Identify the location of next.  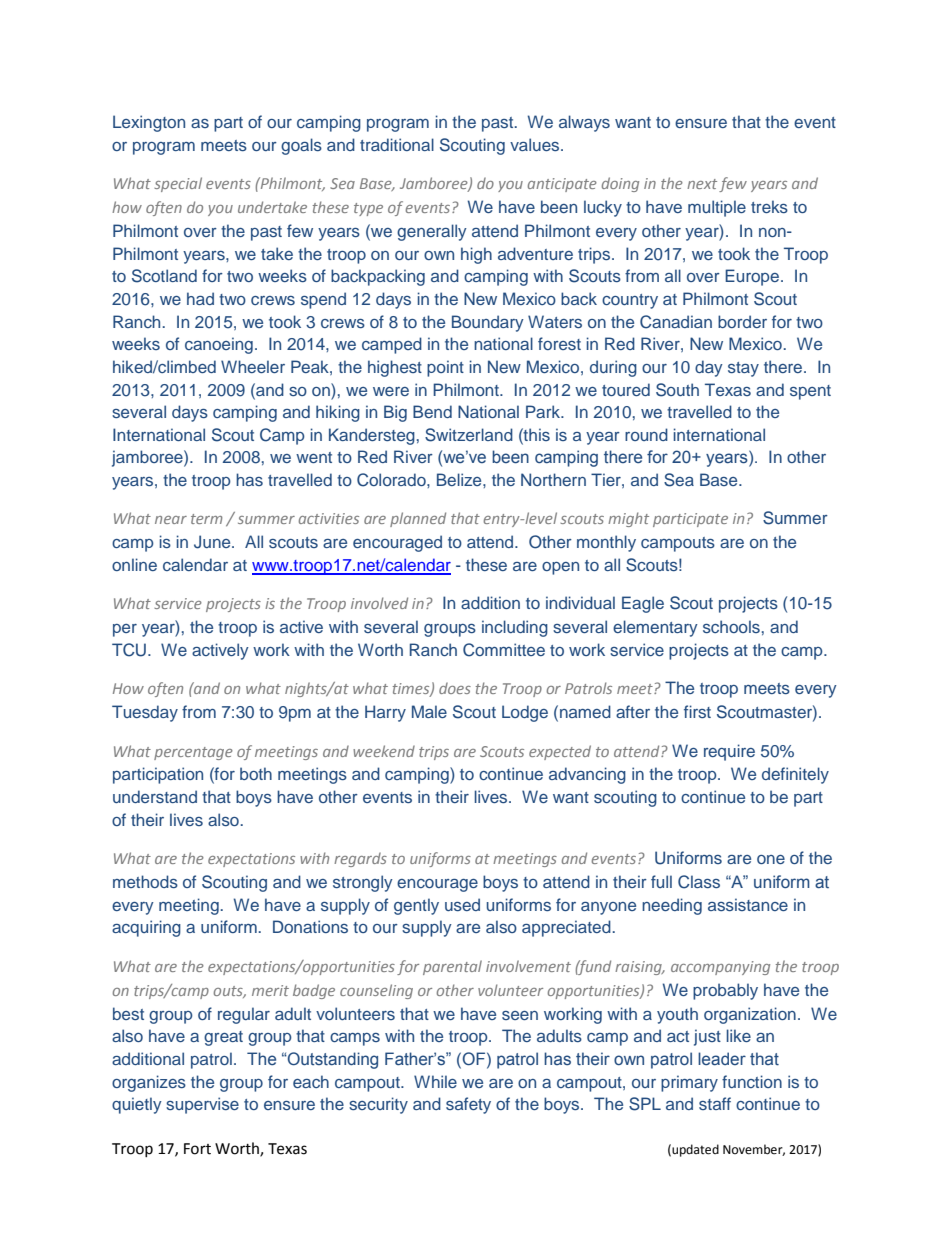
(702, 184).
